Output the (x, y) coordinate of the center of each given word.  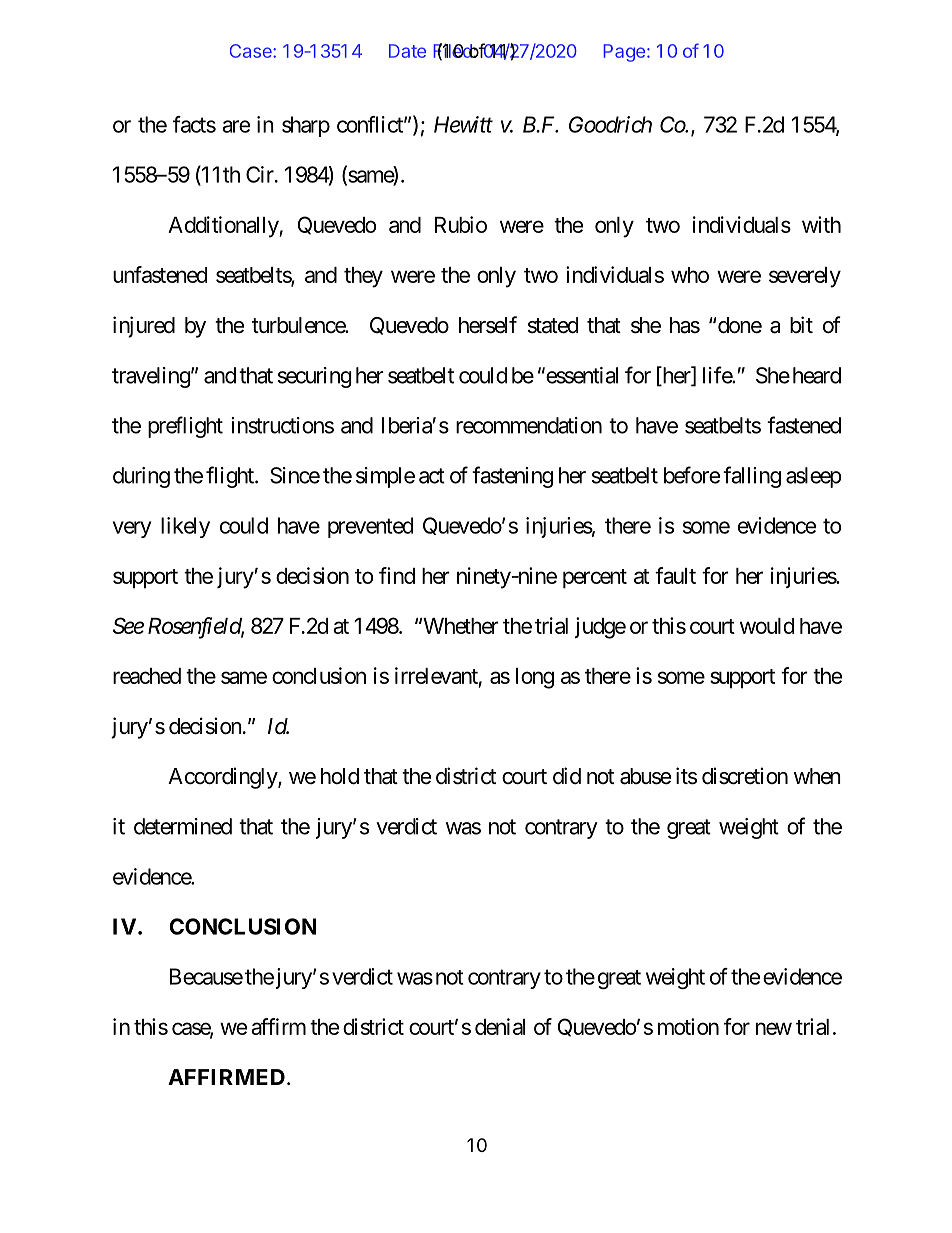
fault (675, 575)
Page (624, 53)
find (397, 575)
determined (183, 826)
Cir (261, 174)
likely (185, 527)
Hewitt (463, 124)
